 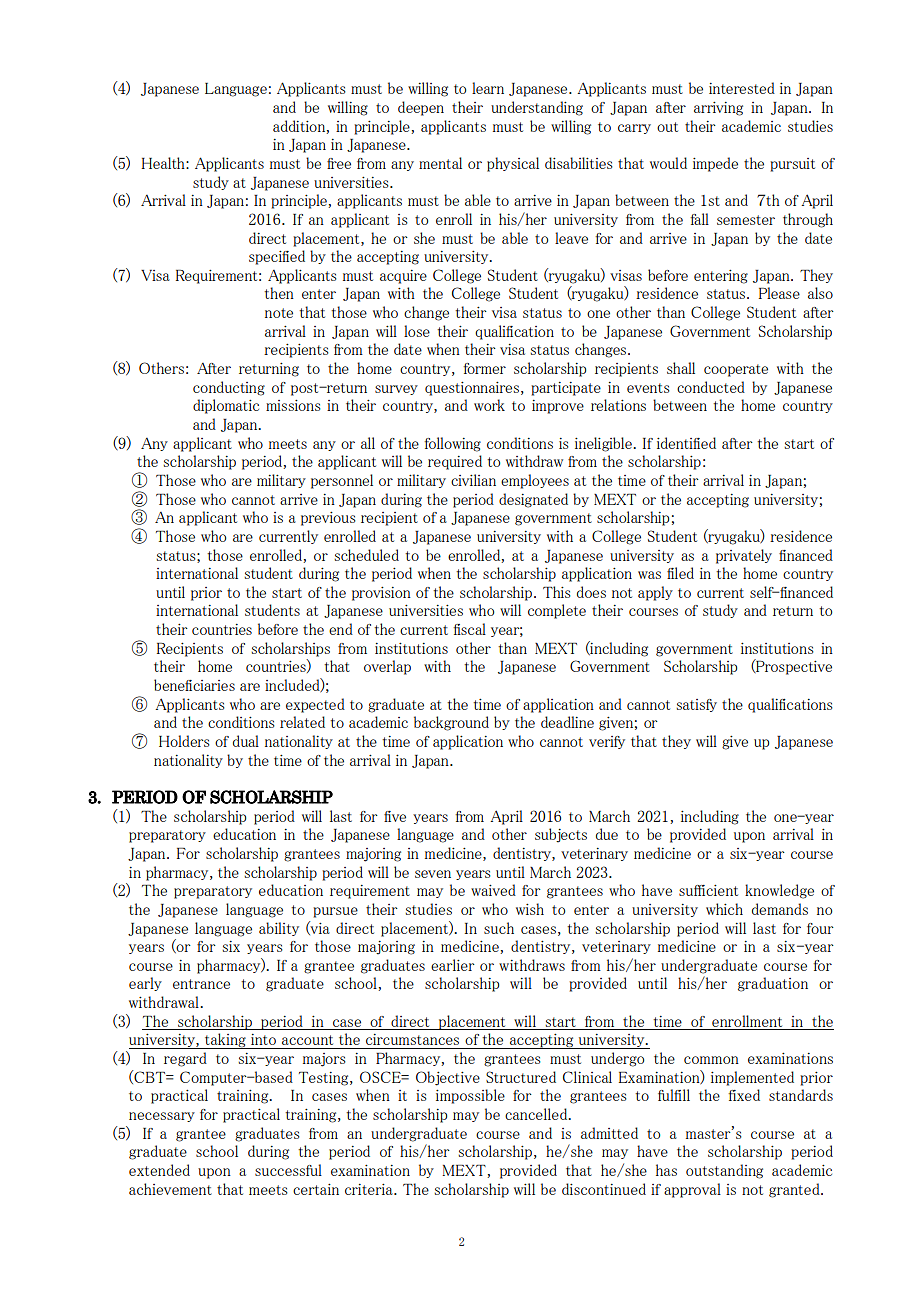 I want to click on former, so click(x=484, y=368).
